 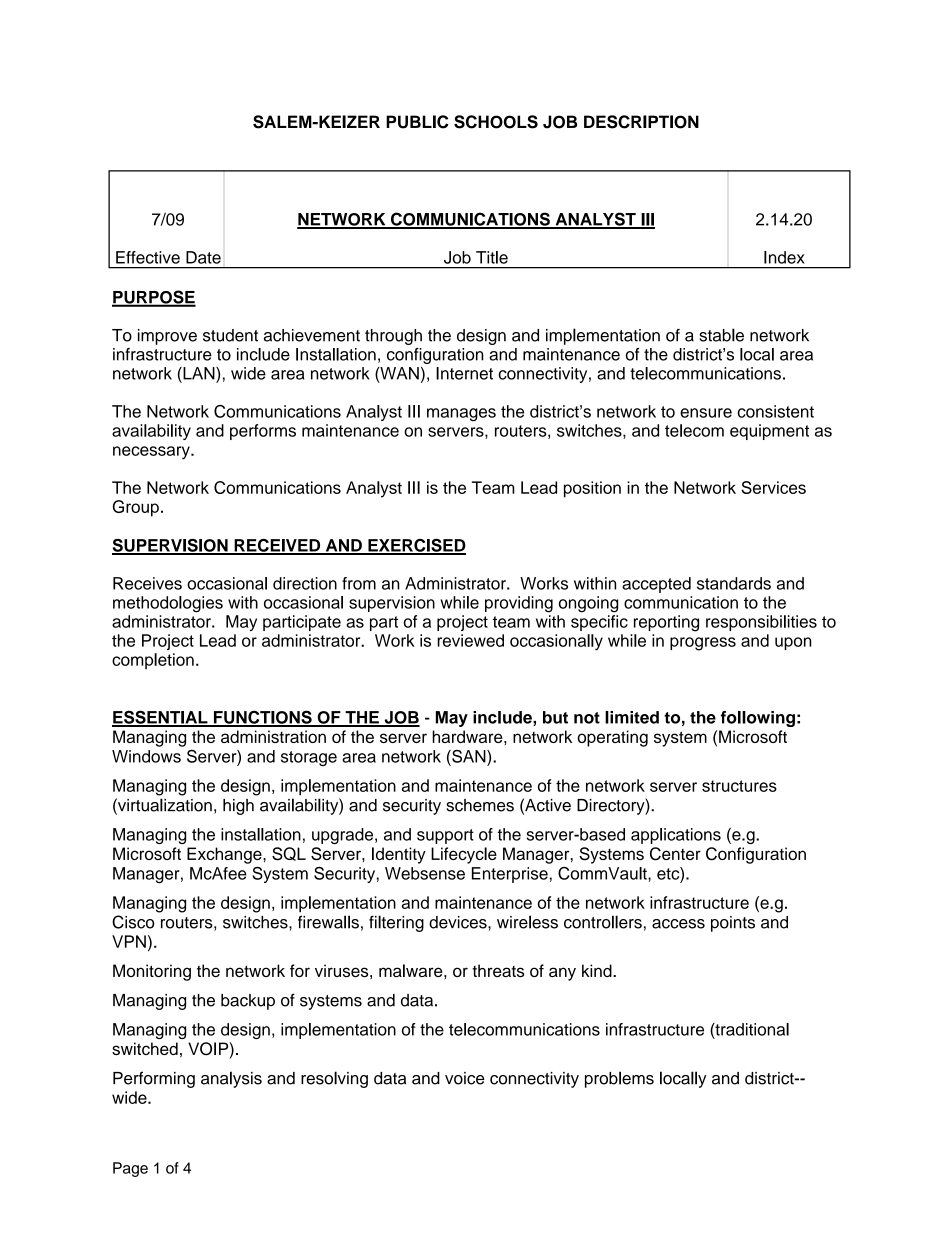 What do you see at coordinates (641, 122) in the screenshot?
I see `DESCRIPTION` at bounding box center [641, 122].
